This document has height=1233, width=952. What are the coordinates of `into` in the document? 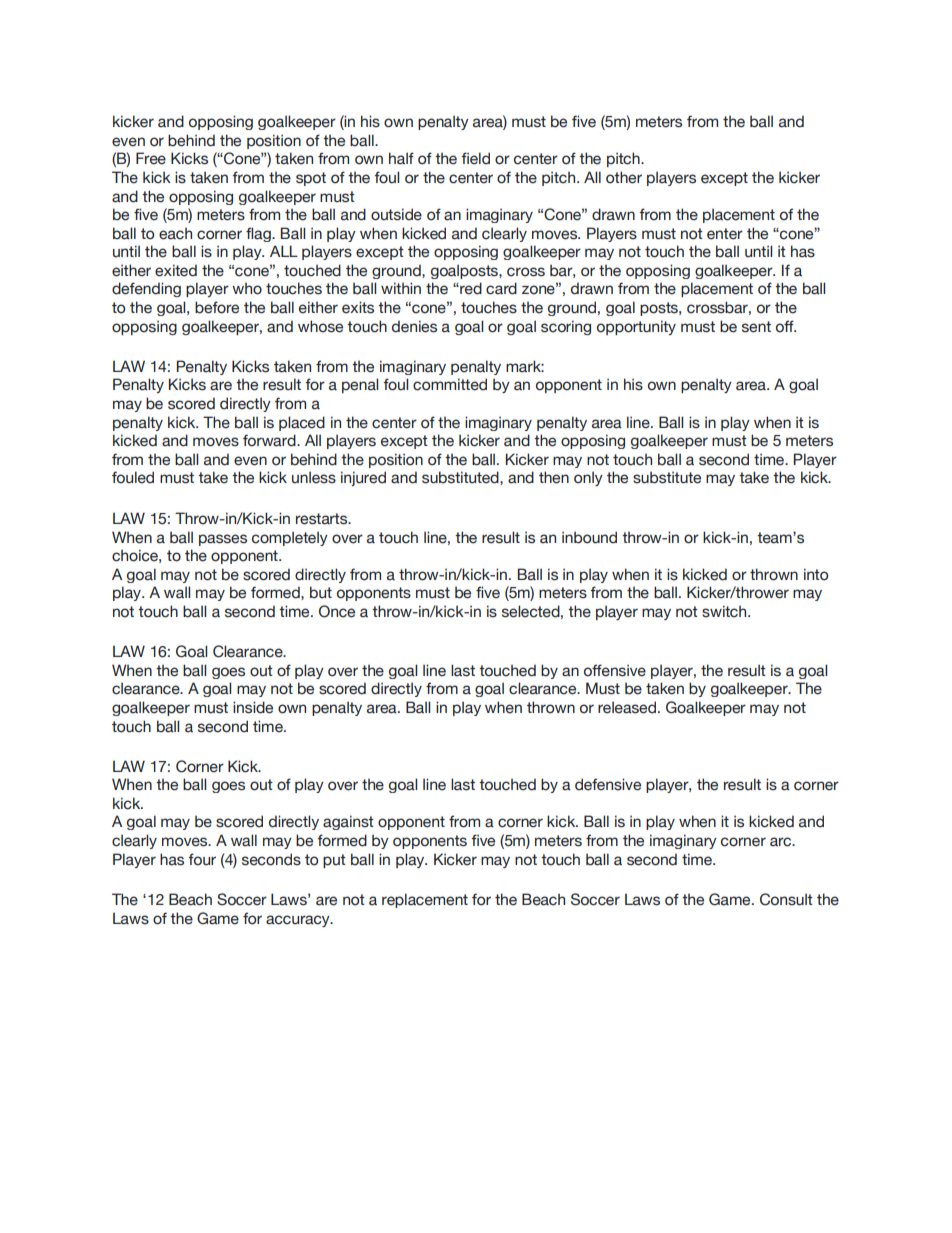 It's located at (816, 574).
